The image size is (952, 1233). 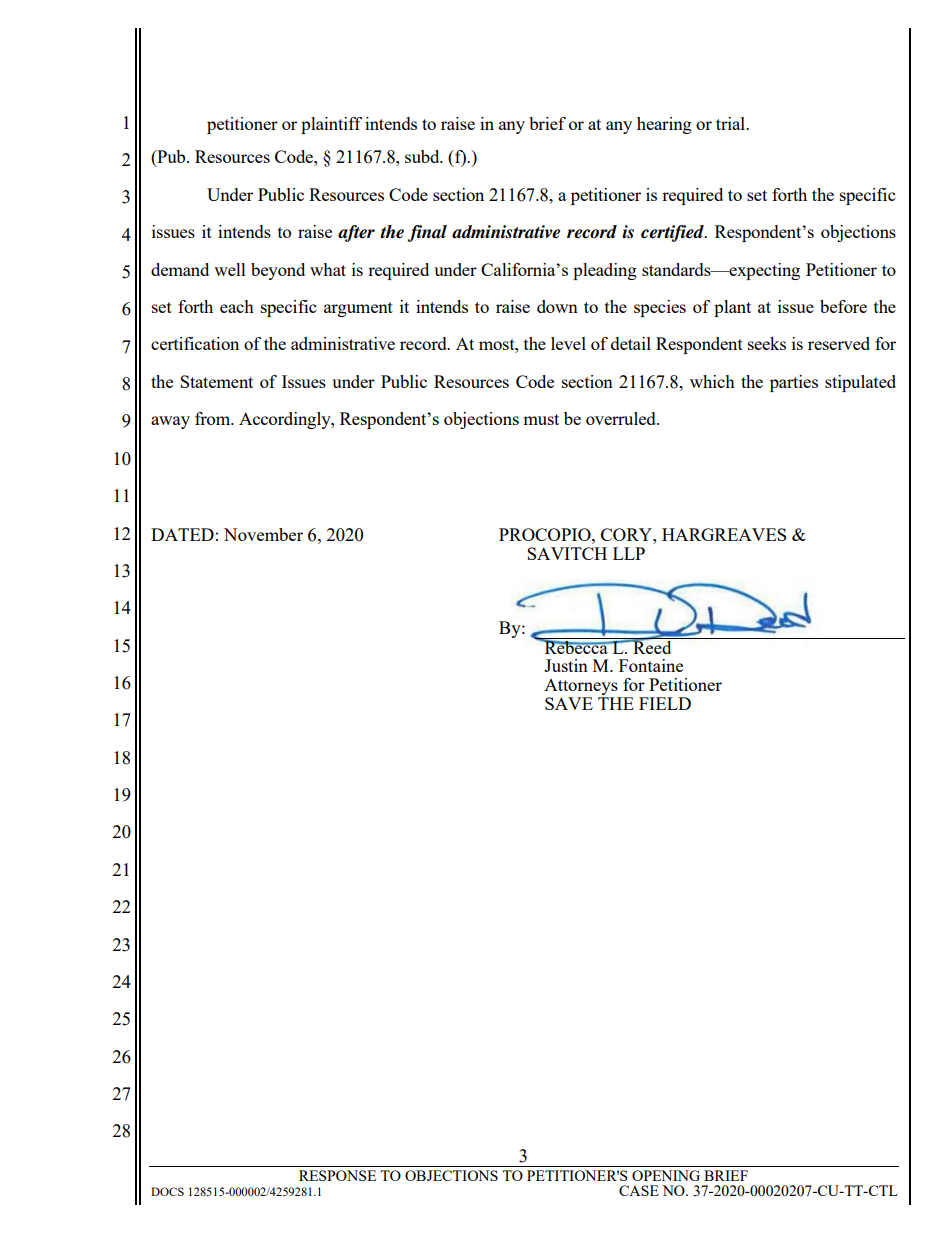 What do you see at coordinates (337, 1175) in the screenshot?
I see `RESPONSE` at bounding box center [337, 1175].
